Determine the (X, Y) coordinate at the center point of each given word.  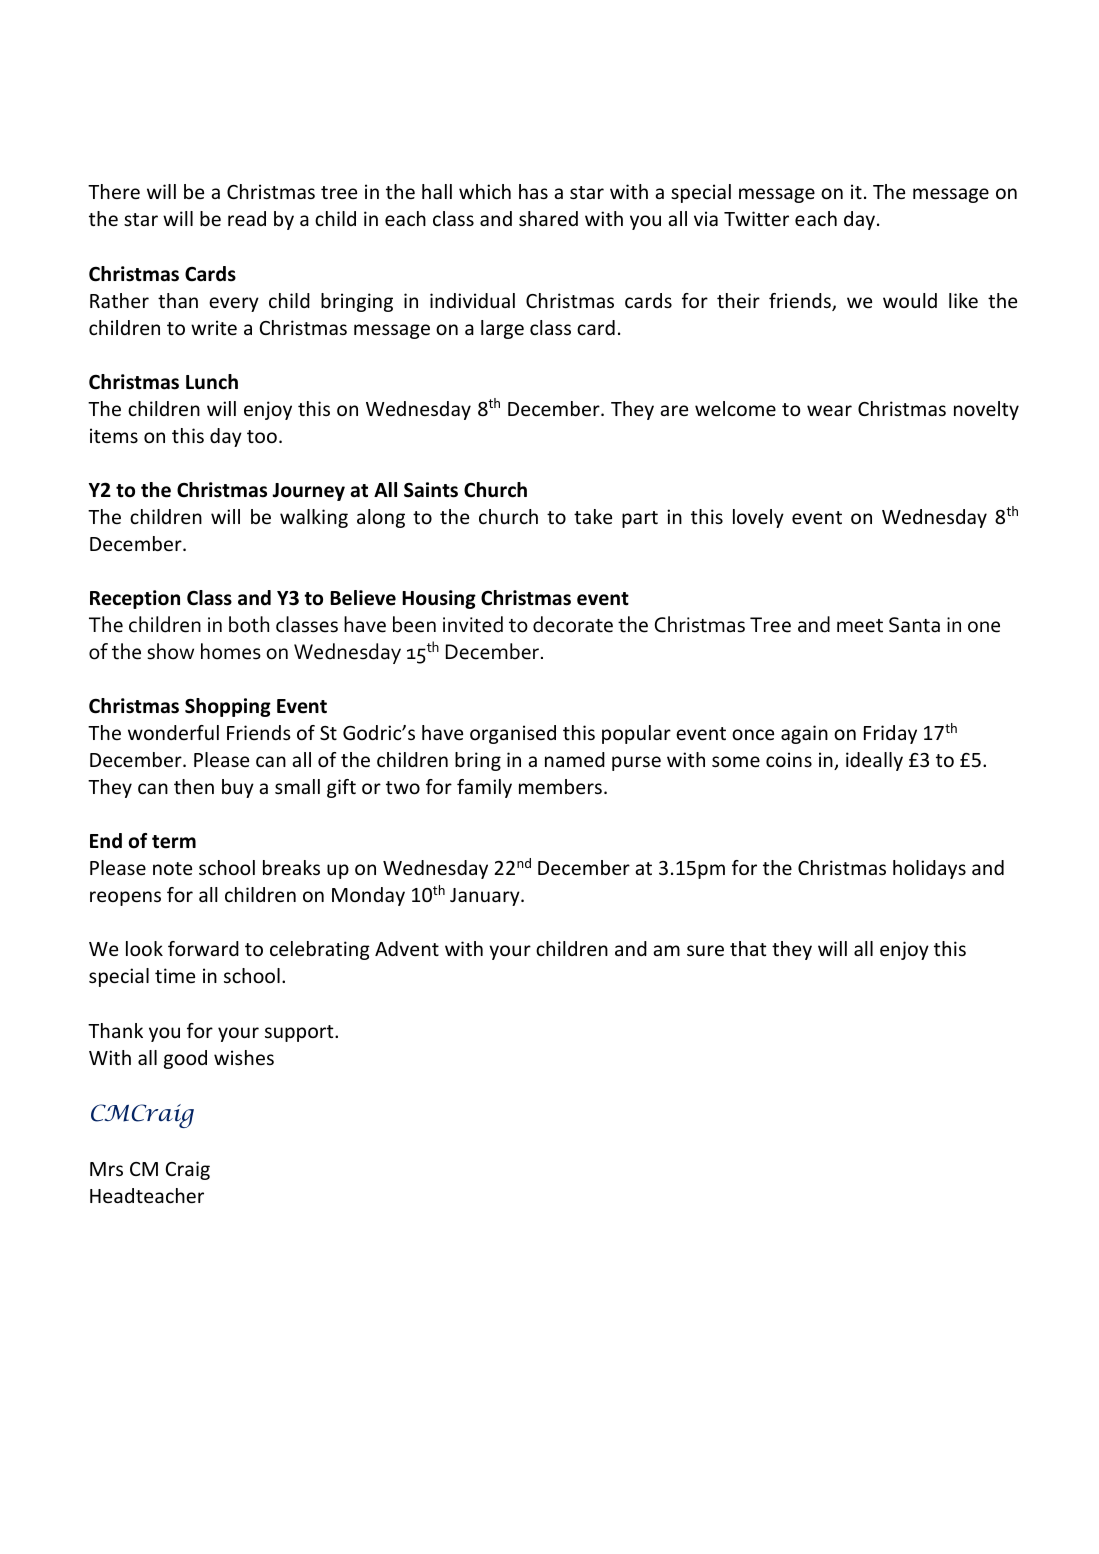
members (560, 786)
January (486, 897)
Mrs (106, 1169)
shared (548, 218)
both (249, 624)
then (194, 786)
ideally (874, 761)
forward (203, 948)
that (748, 948)
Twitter (756, 218)
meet (860, 626)
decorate (573, 624)
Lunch (212, 382)
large (502, 329)
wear (829, 410)
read (247, 218)
